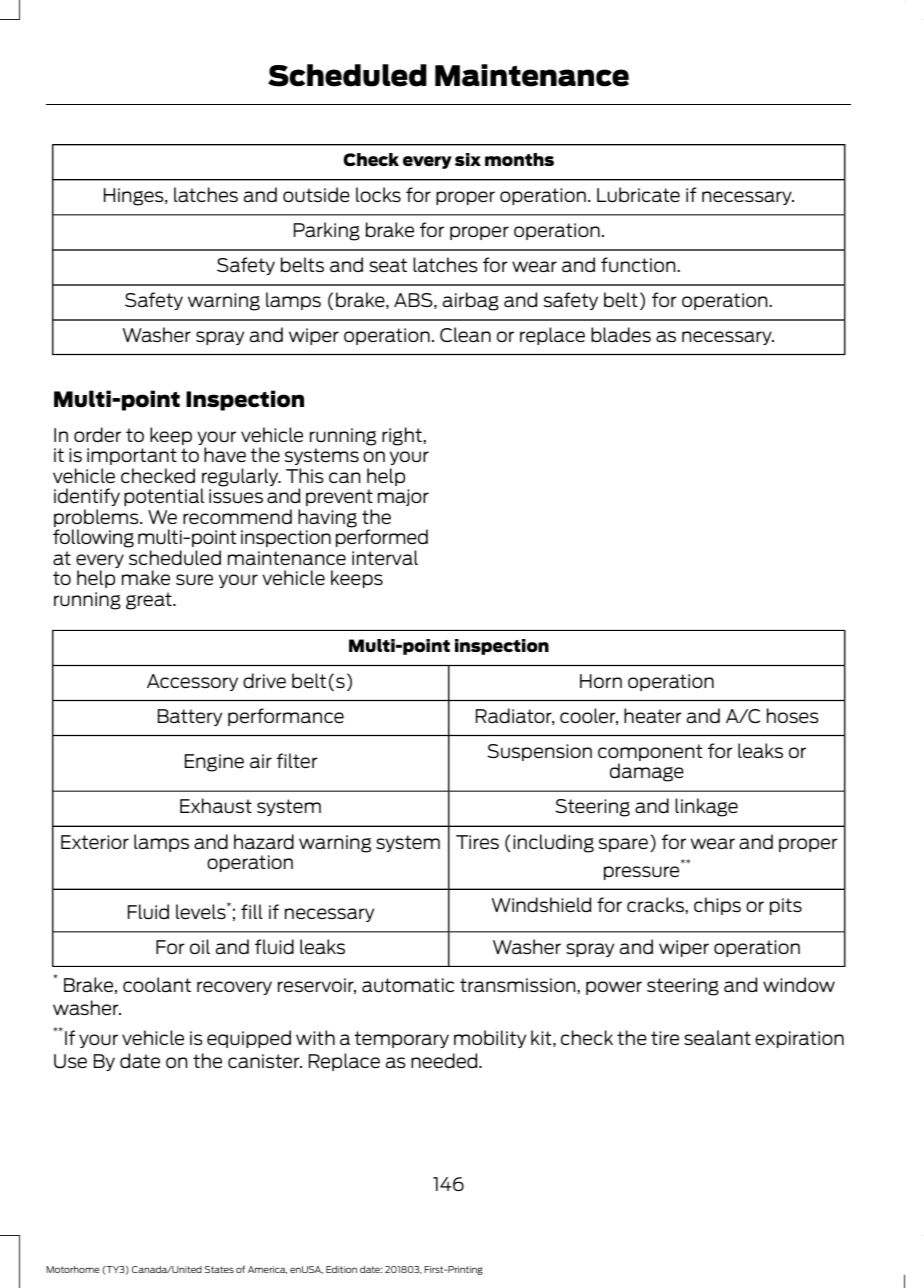 The width and height of the document is (924, 1288). I want to click on order, so click(97, 434).
